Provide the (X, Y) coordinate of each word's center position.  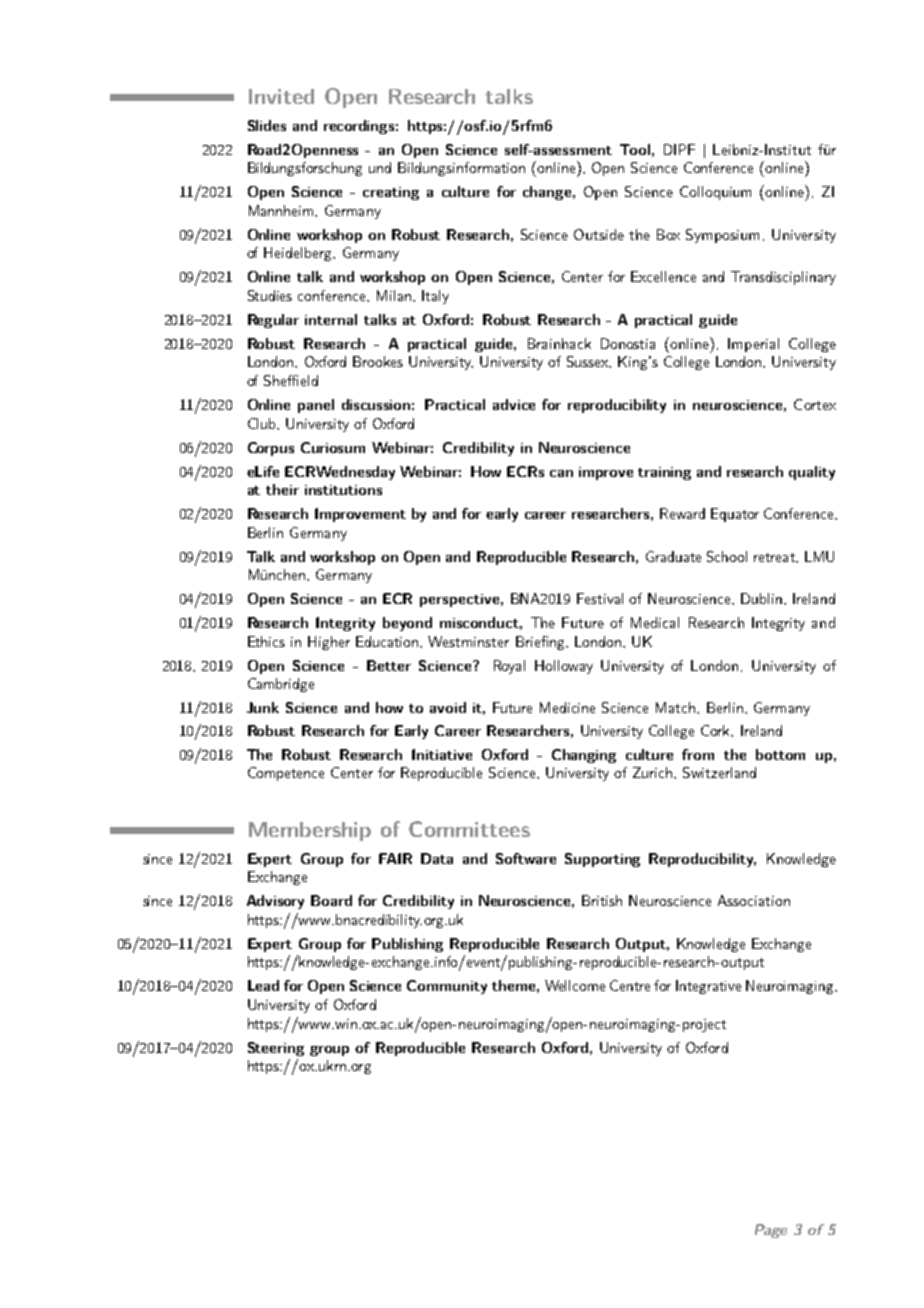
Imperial (753, 345)
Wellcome (575, 985)
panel (316, 406)
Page (771, 1231)
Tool (635, 149)
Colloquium (715, 193)
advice (514, 404)
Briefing (541, 643)
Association (754, 900)
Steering (276, 1049)
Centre (630, 985)
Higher (329, 643)
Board (331, 900)
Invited (281, 96)
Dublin (761, 598)
